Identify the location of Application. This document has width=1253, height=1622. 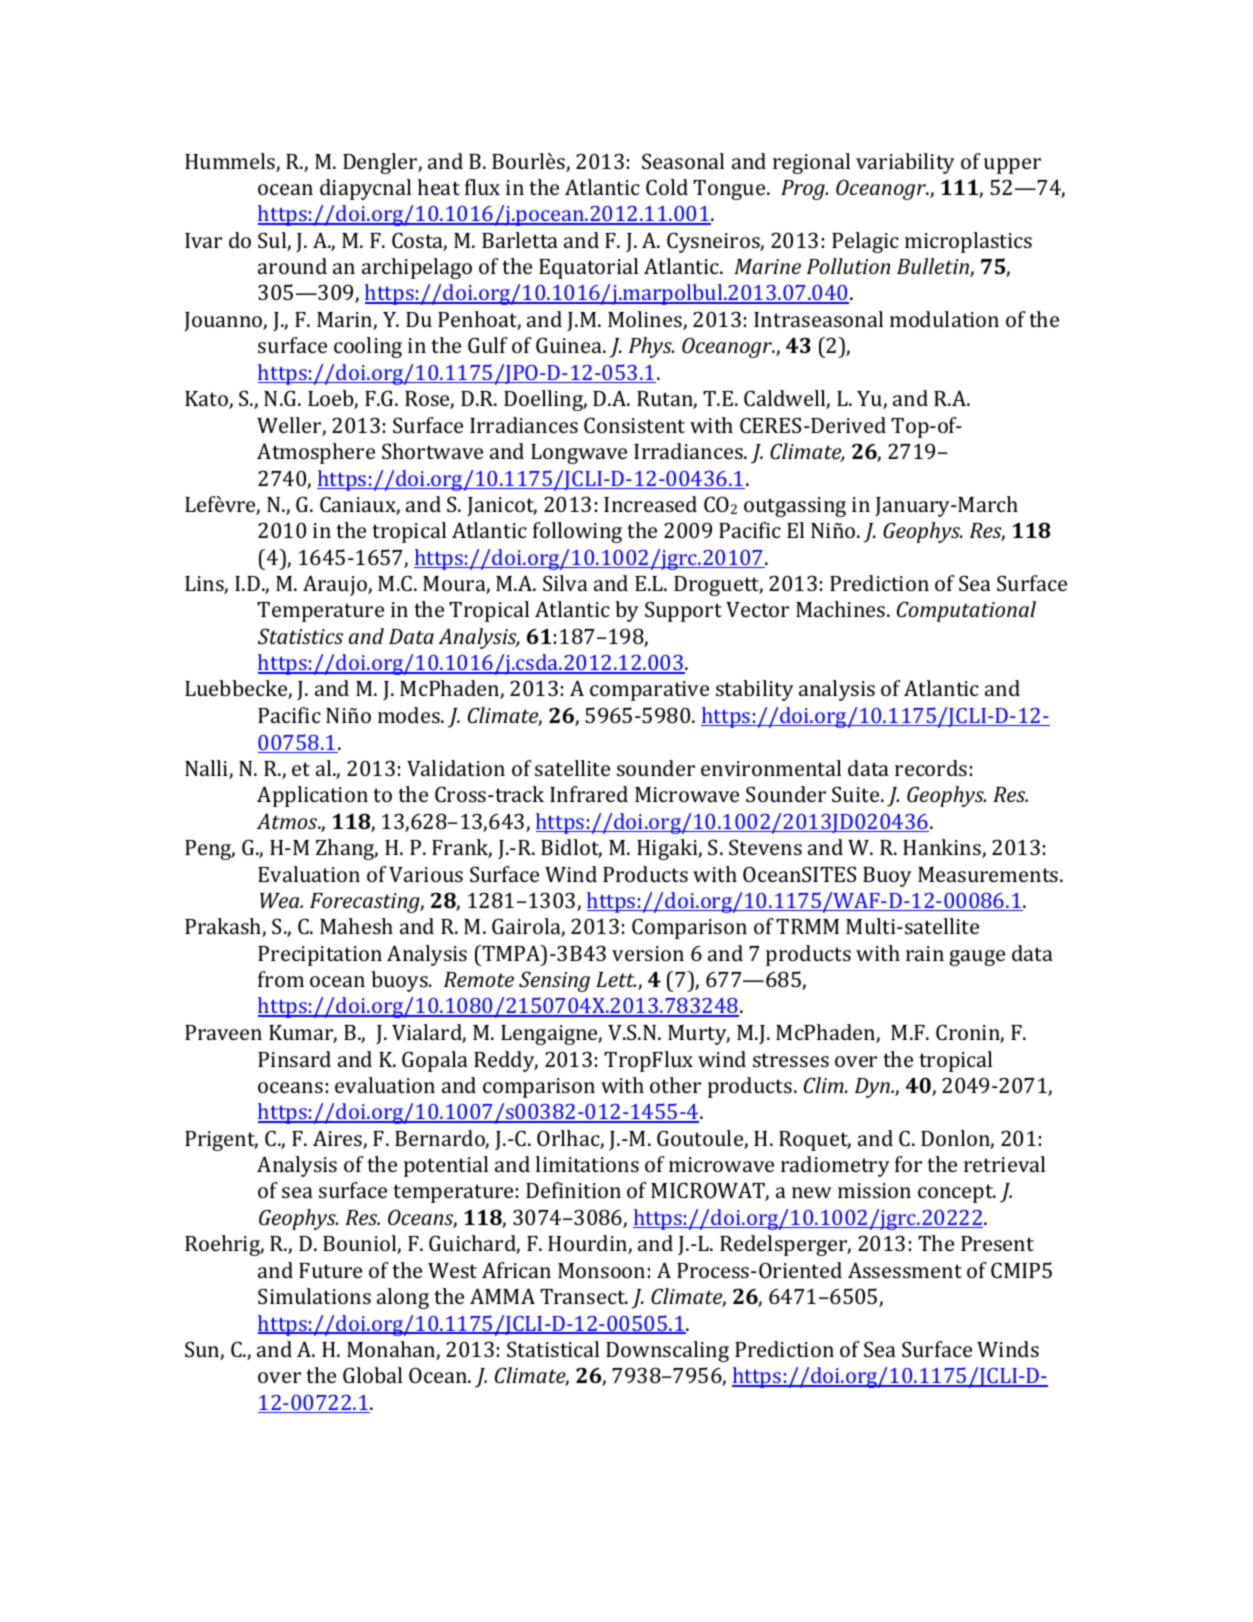
(312, 796).
